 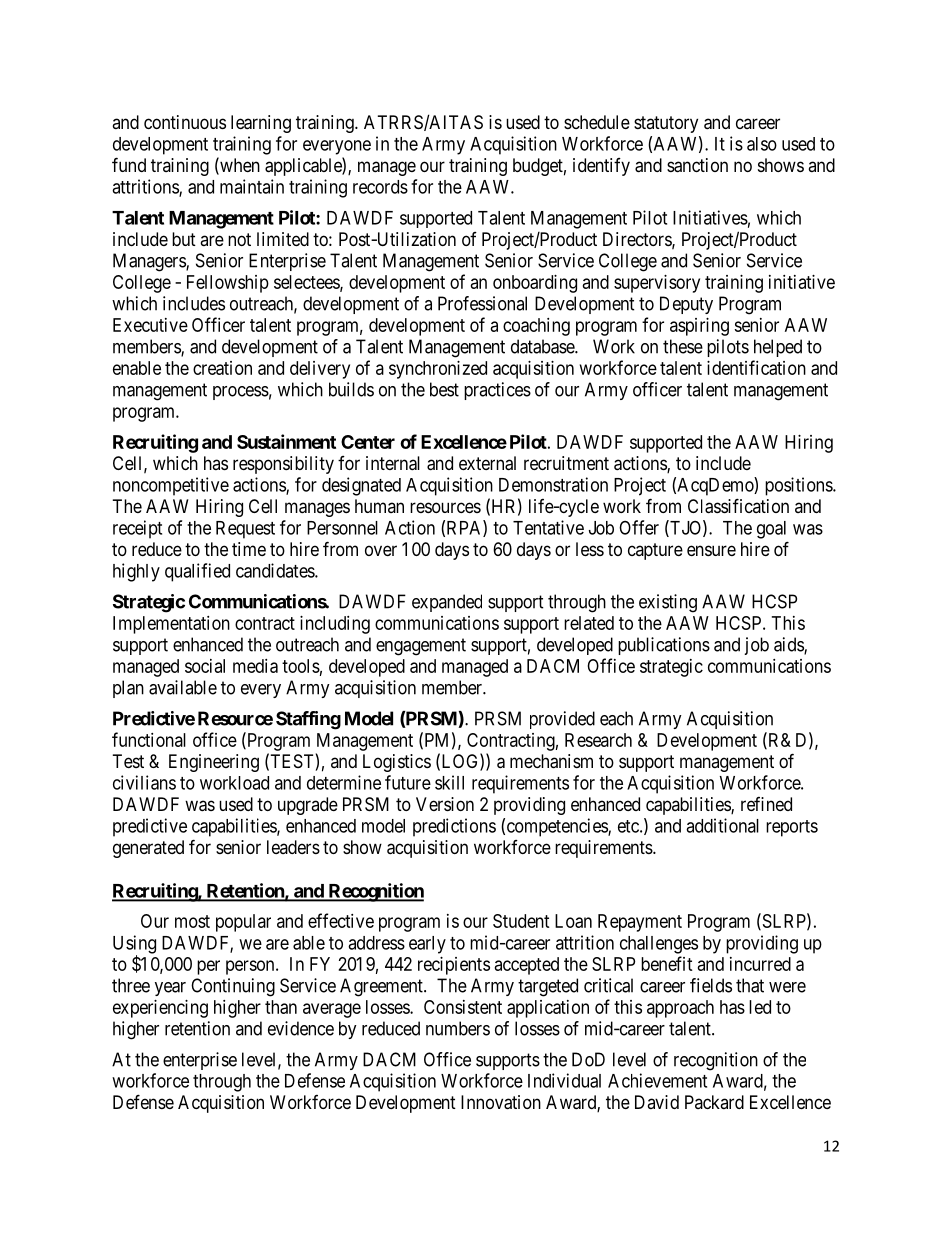 I want to click on external, so click(x=487, y=463).
